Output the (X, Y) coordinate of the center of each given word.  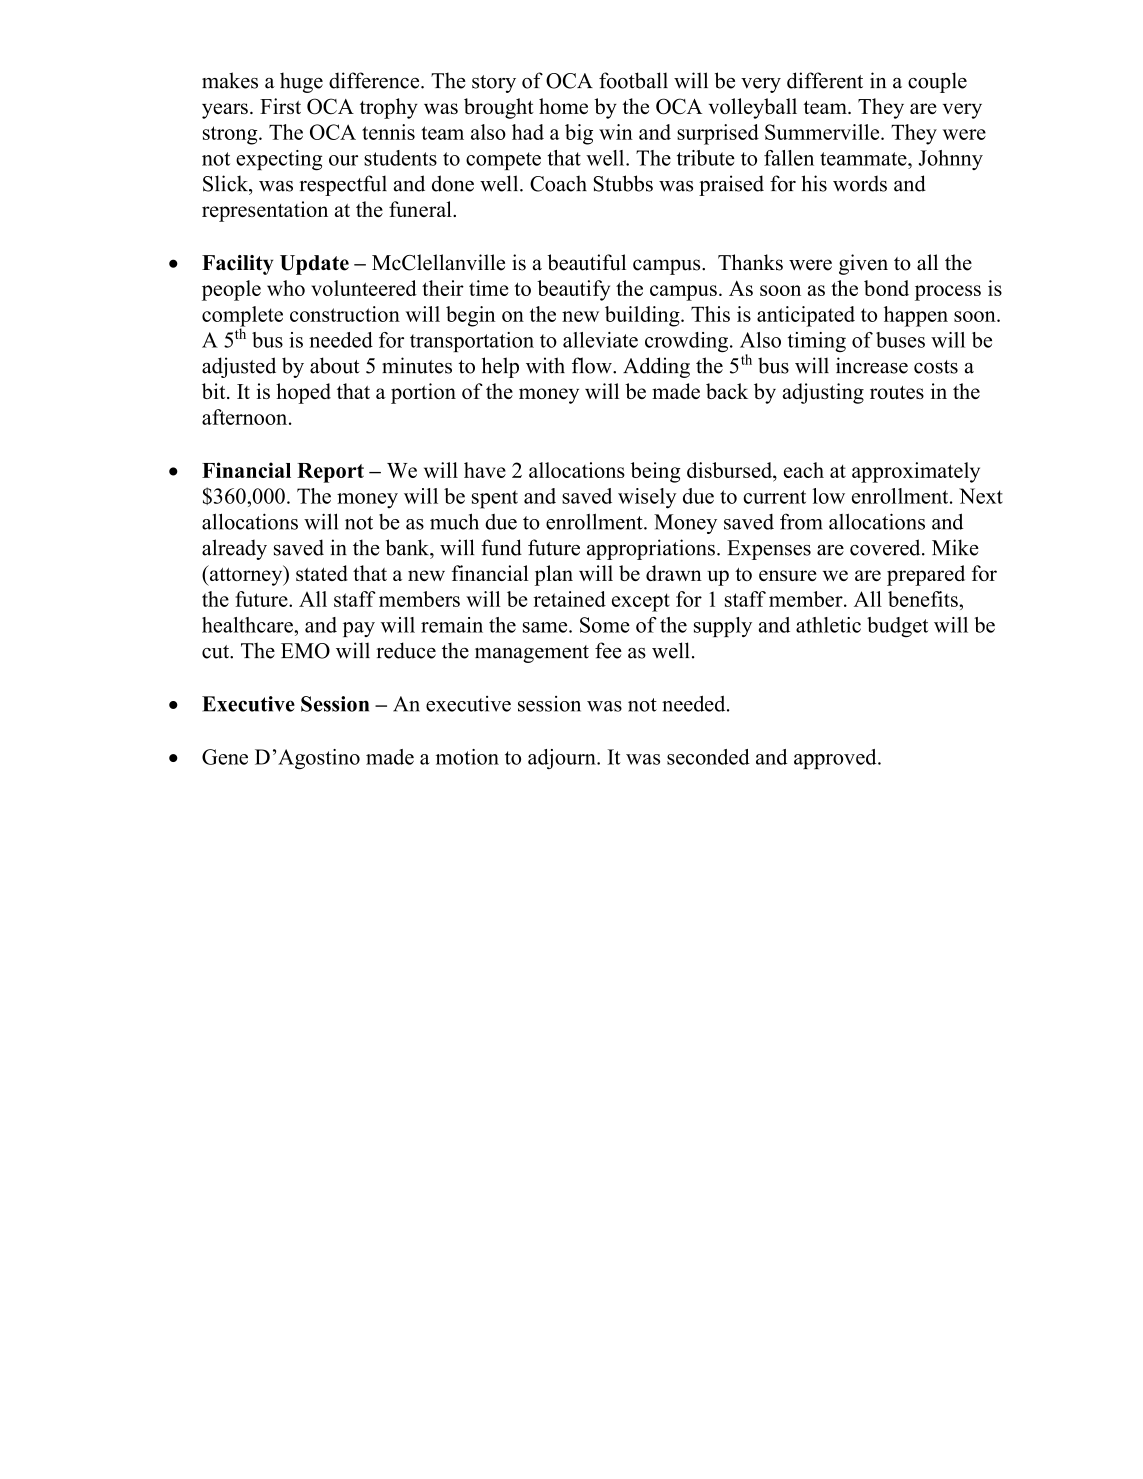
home (563, 106)
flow (593, 365)
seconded (708, 757)
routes (897, 392)
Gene (225, 757)
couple (937, 82)
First (280, 106)
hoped (303, 393)
